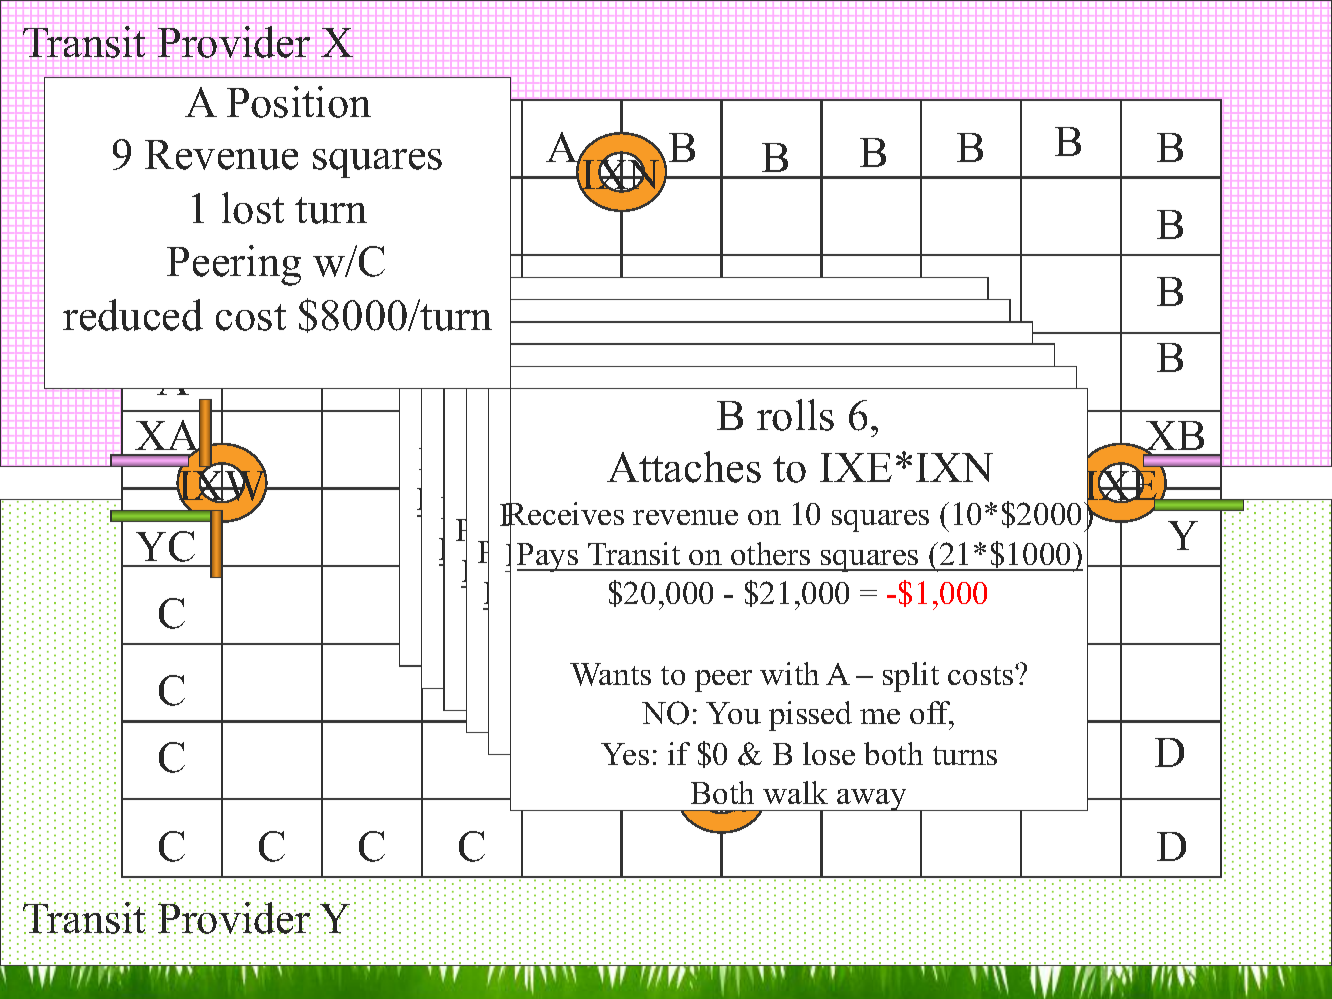 Image resolution: width=1332 pixels, height=999 pixels. I want to click on lost, so click(253, 208).
